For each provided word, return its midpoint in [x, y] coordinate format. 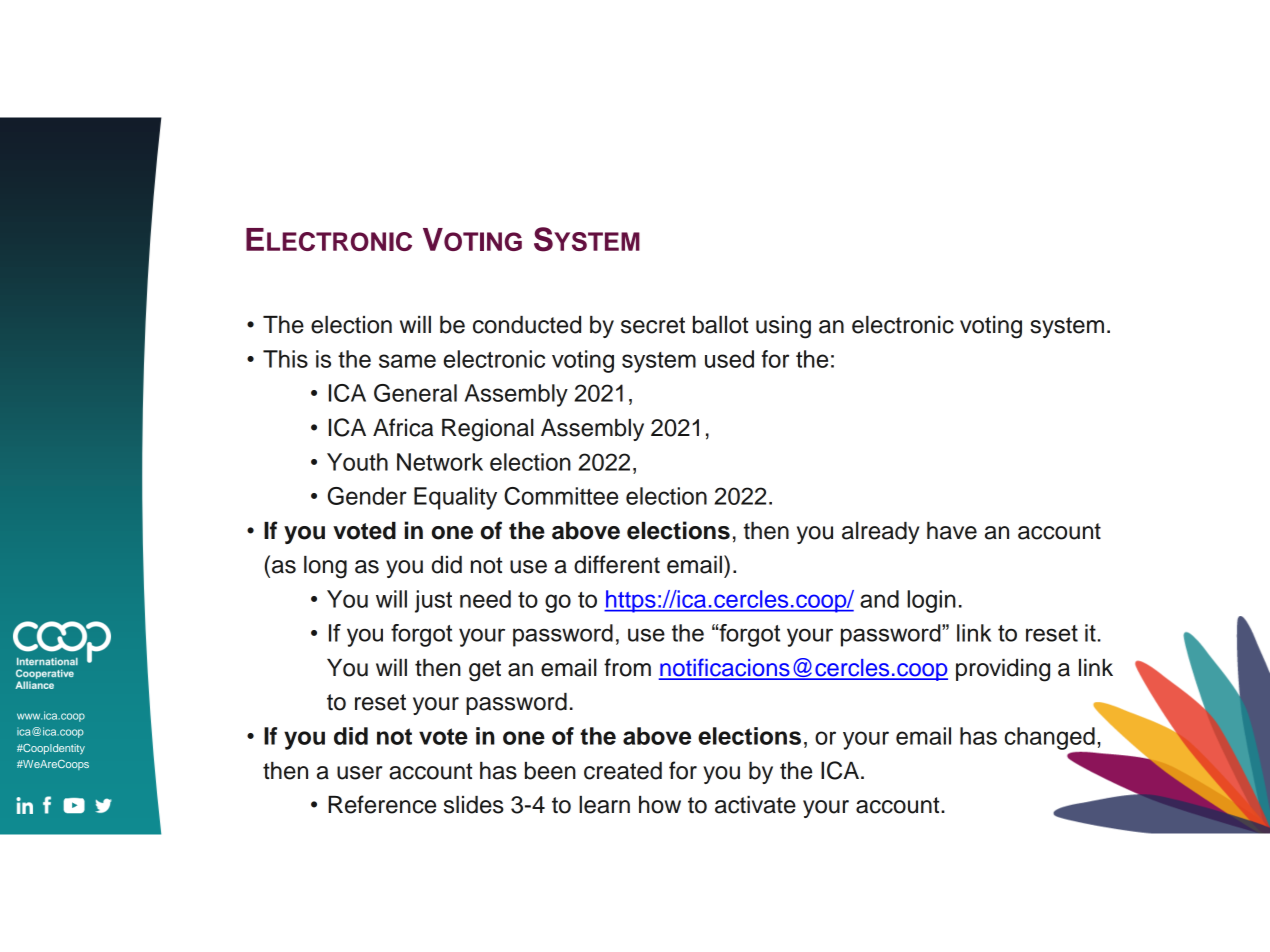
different [617, 564]
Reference [382, 804]
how [660, 805]
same [407, 361]
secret [653, 325]
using [783, 327]
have [952, 531]
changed [1049, 738]
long [325, 567]
